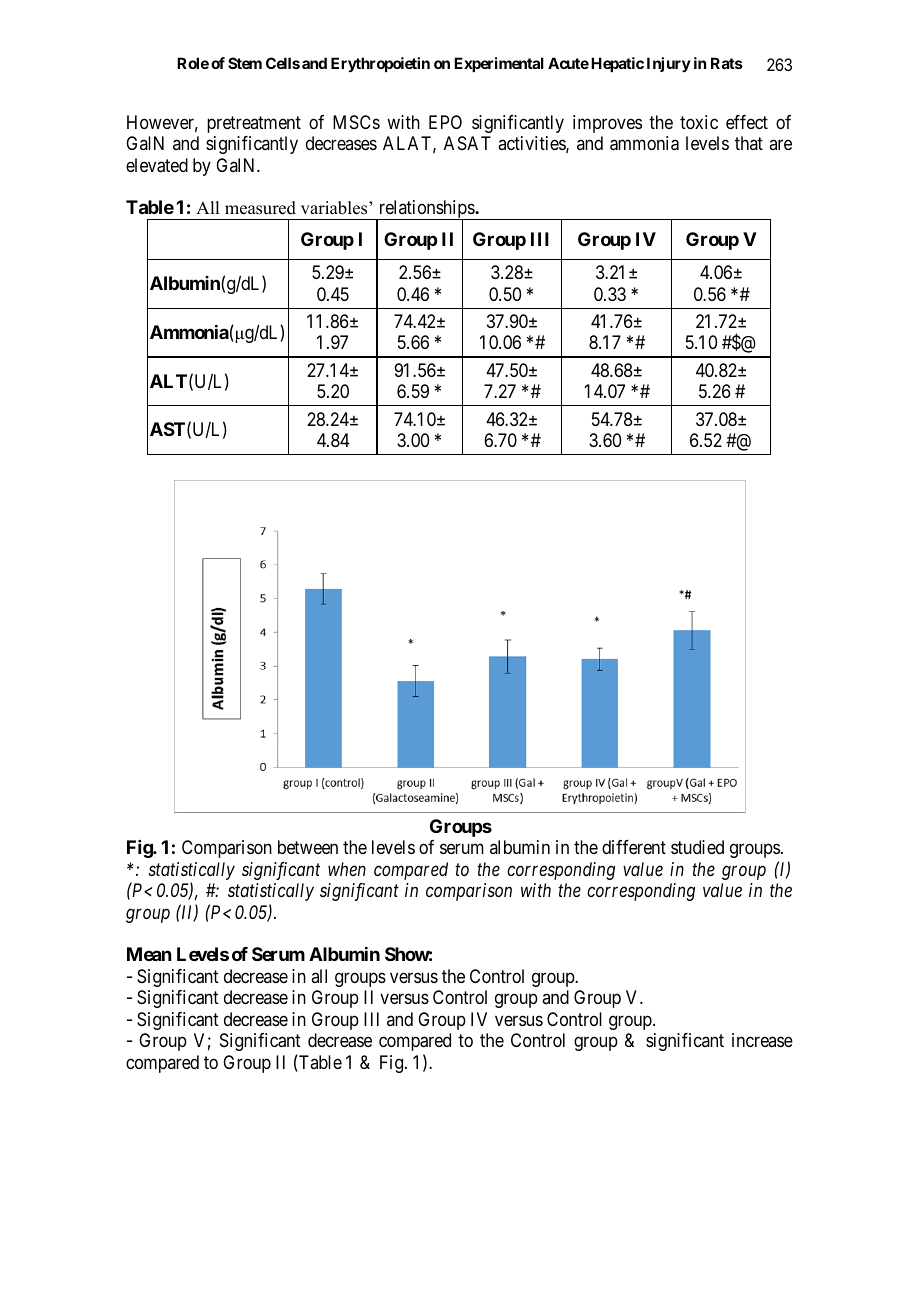 The image size is (924, 1308). What do you see at coordinates (149, 954) in the screenshot?
I see `Mean` at bounding box center [149, 954].
